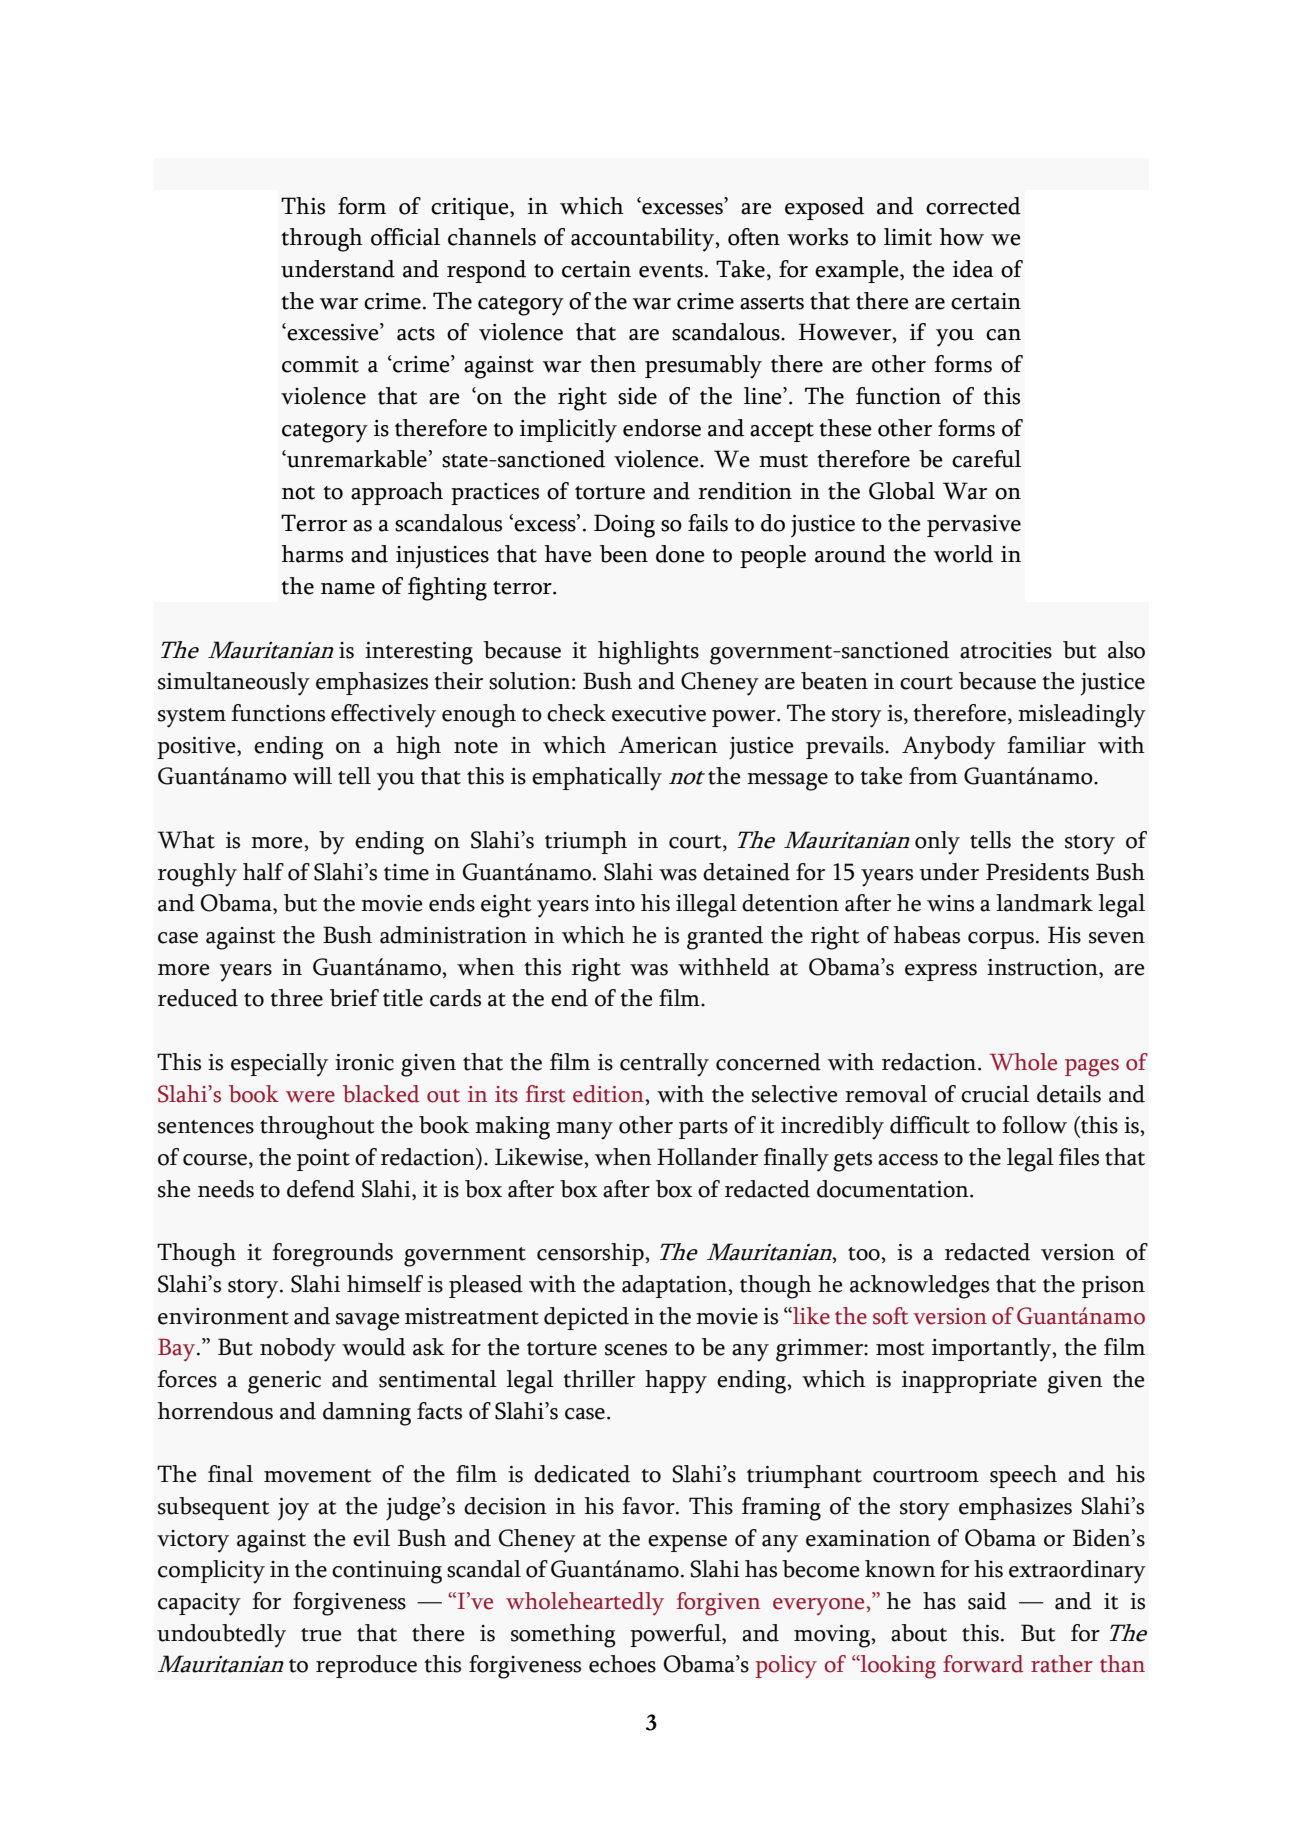 The image size is (1303, 1843). What do you see at coordinates (1046, 745) in the document?
I see `familiar` at bounding box center [1046, 745].
